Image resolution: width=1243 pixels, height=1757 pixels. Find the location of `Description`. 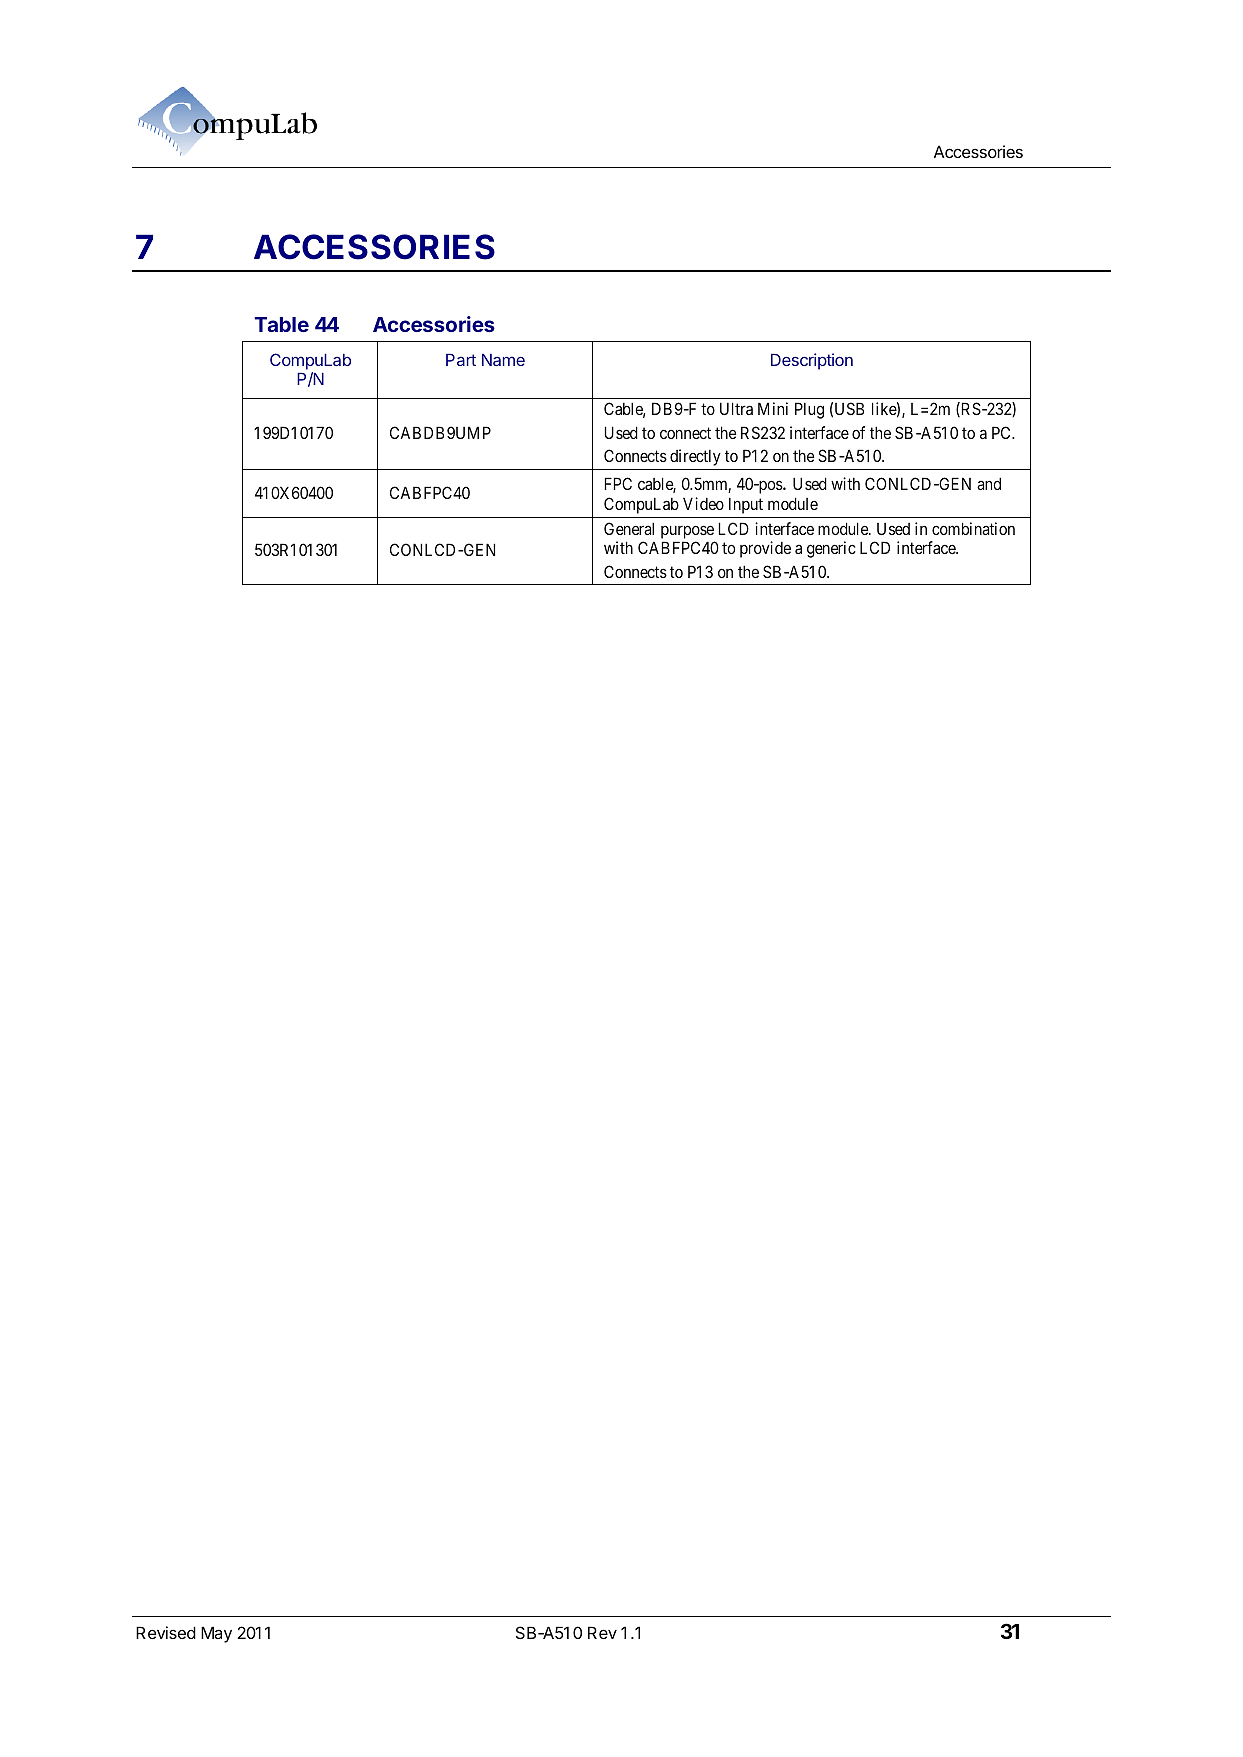

Description is located at coordinates (812, 361).
